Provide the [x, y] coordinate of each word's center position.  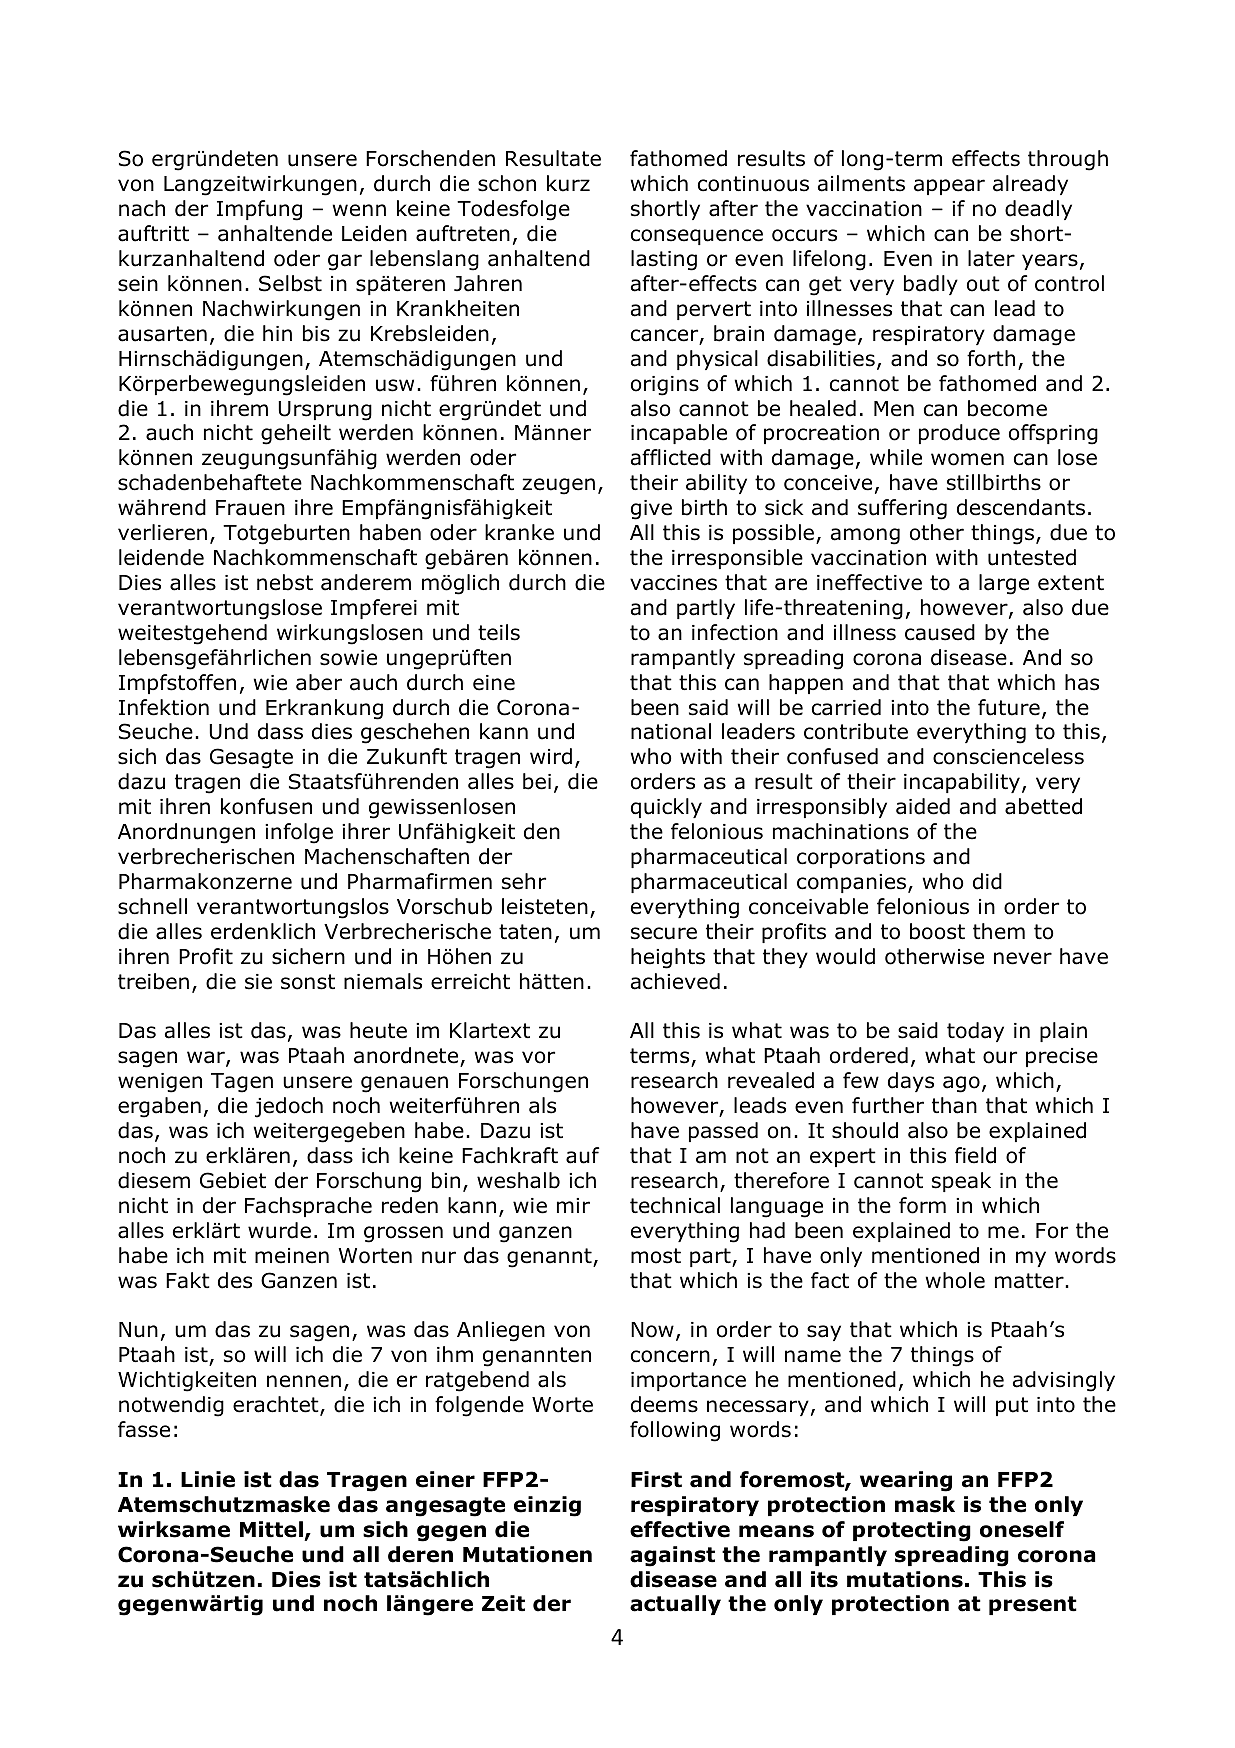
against [672, 1556]
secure [664, 933]
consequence [697, 237]
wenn [359, 210]
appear [949, 187]
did [987, 881]
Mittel [271, 1529]
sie [258, 982]
